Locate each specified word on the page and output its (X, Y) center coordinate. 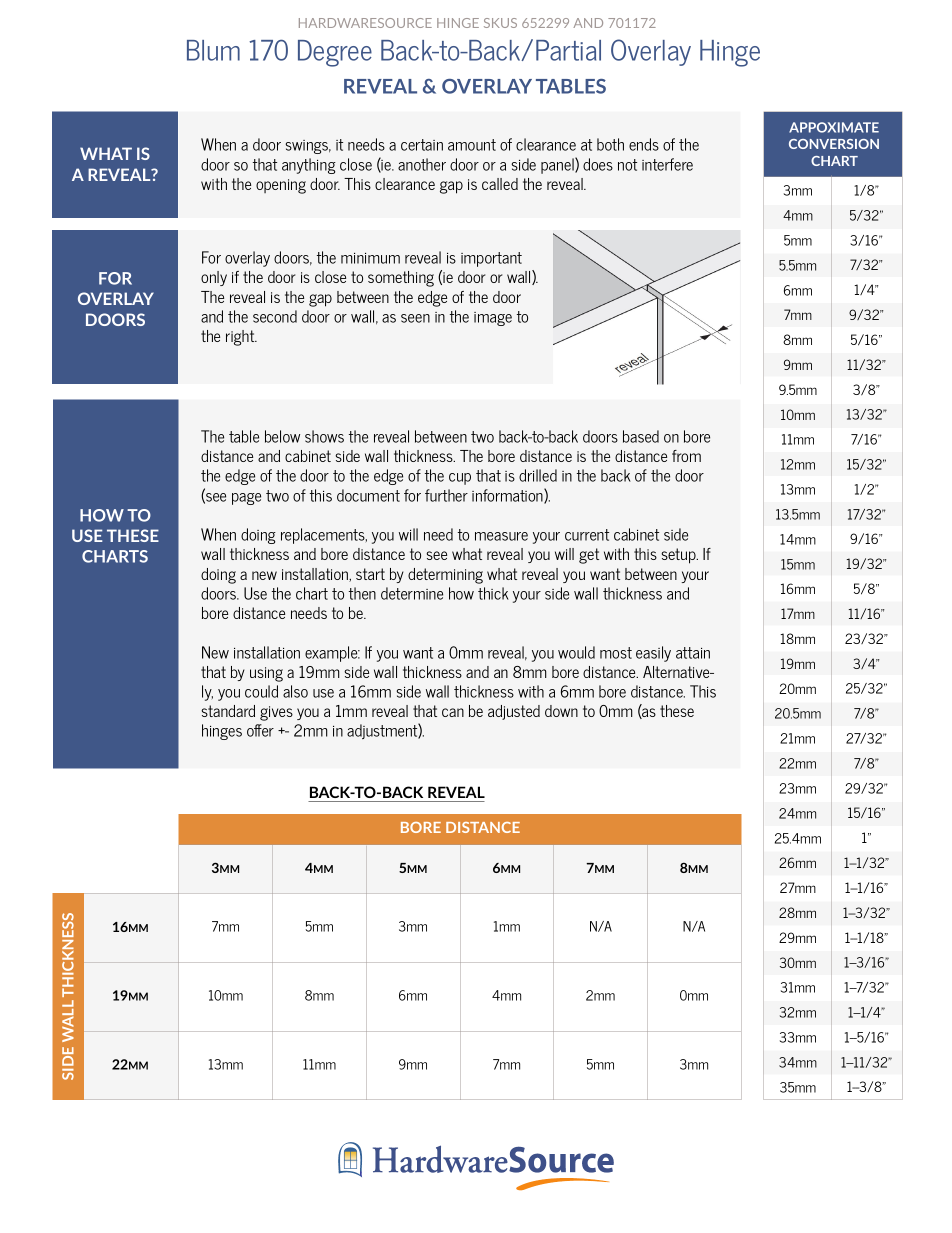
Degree (335, 53)
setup (679, 556)
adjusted (514, 712)
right (241, 338)
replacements (324, 536)
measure (501, 536)
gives (276, 713)
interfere (667, 164)
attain (693, 653)
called (500, 184)
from (686, 456)
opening (281, 186)
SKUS (500, 23)
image (493, 319)
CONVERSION (834, 144)
